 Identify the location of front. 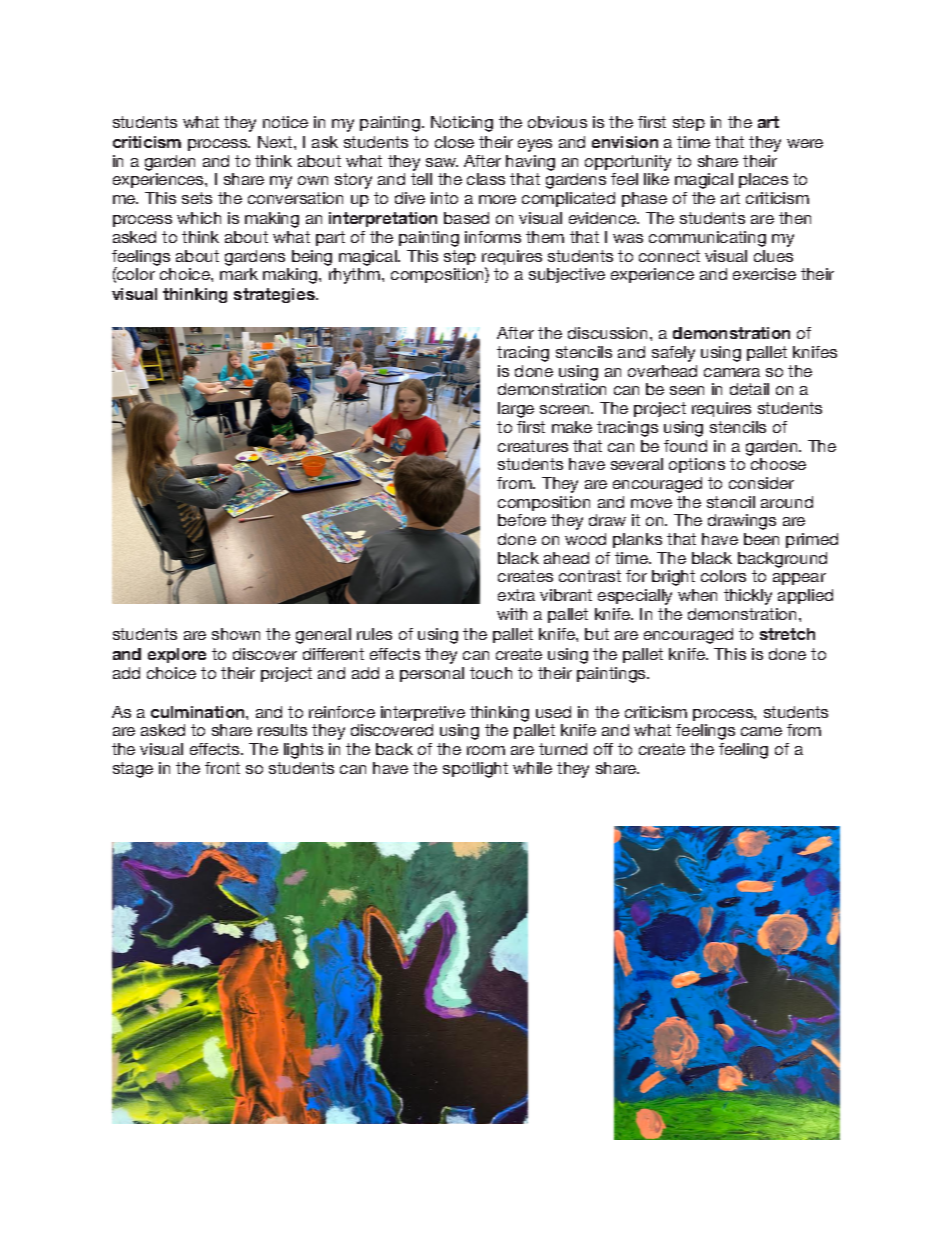
(222, 768).
